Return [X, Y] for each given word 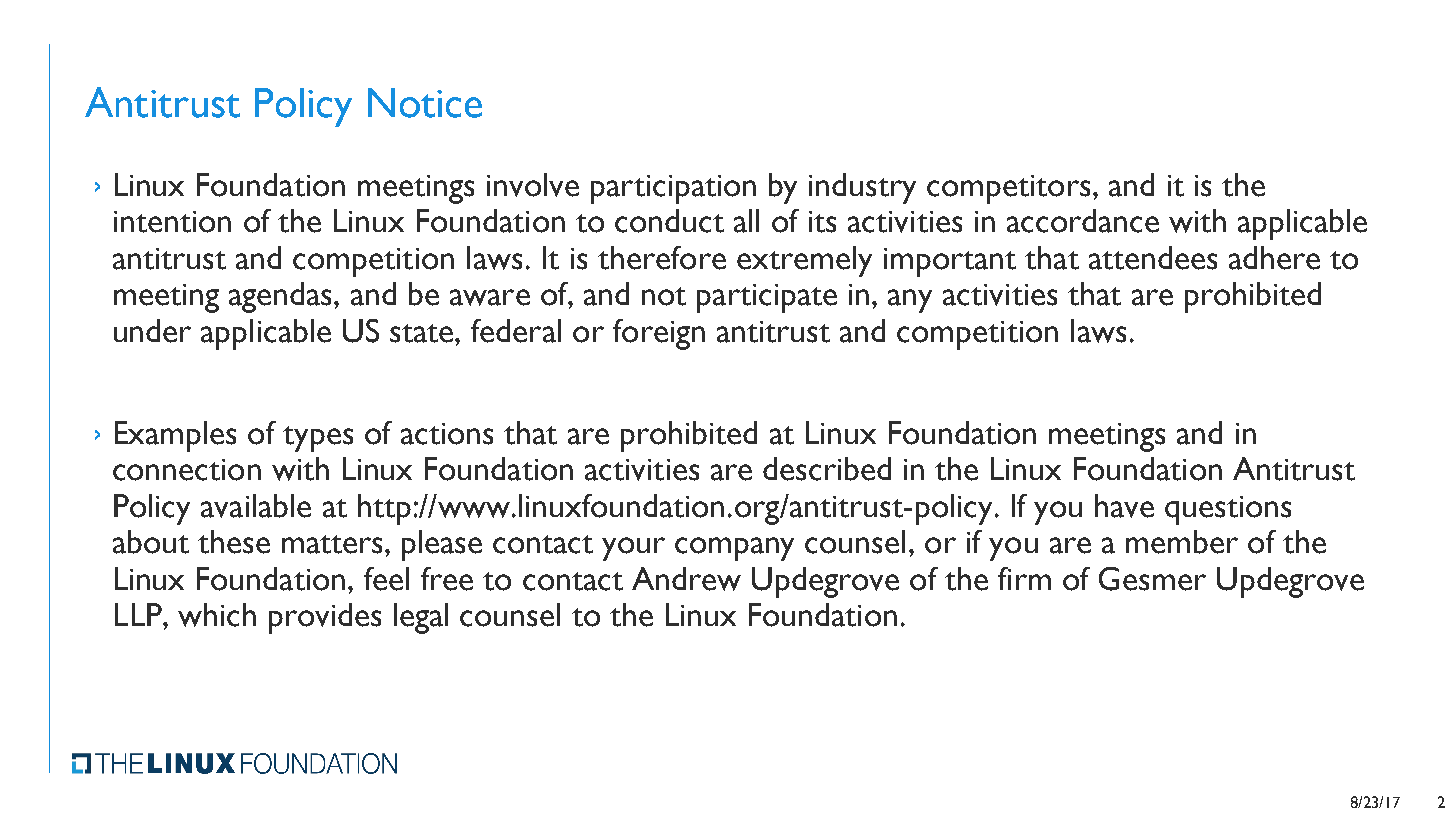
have [1124, 506]
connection [187, 470]
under [152, 331]
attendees [1153, 258]
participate [767, 298]
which [217, 615]
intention [172, 222]
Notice [425, 103]
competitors [1008, 189]
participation [673, 189]
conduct [669, 221]
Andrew [686, 579]
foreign [659, 334]
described [827, 469]
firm [1024, 578]
